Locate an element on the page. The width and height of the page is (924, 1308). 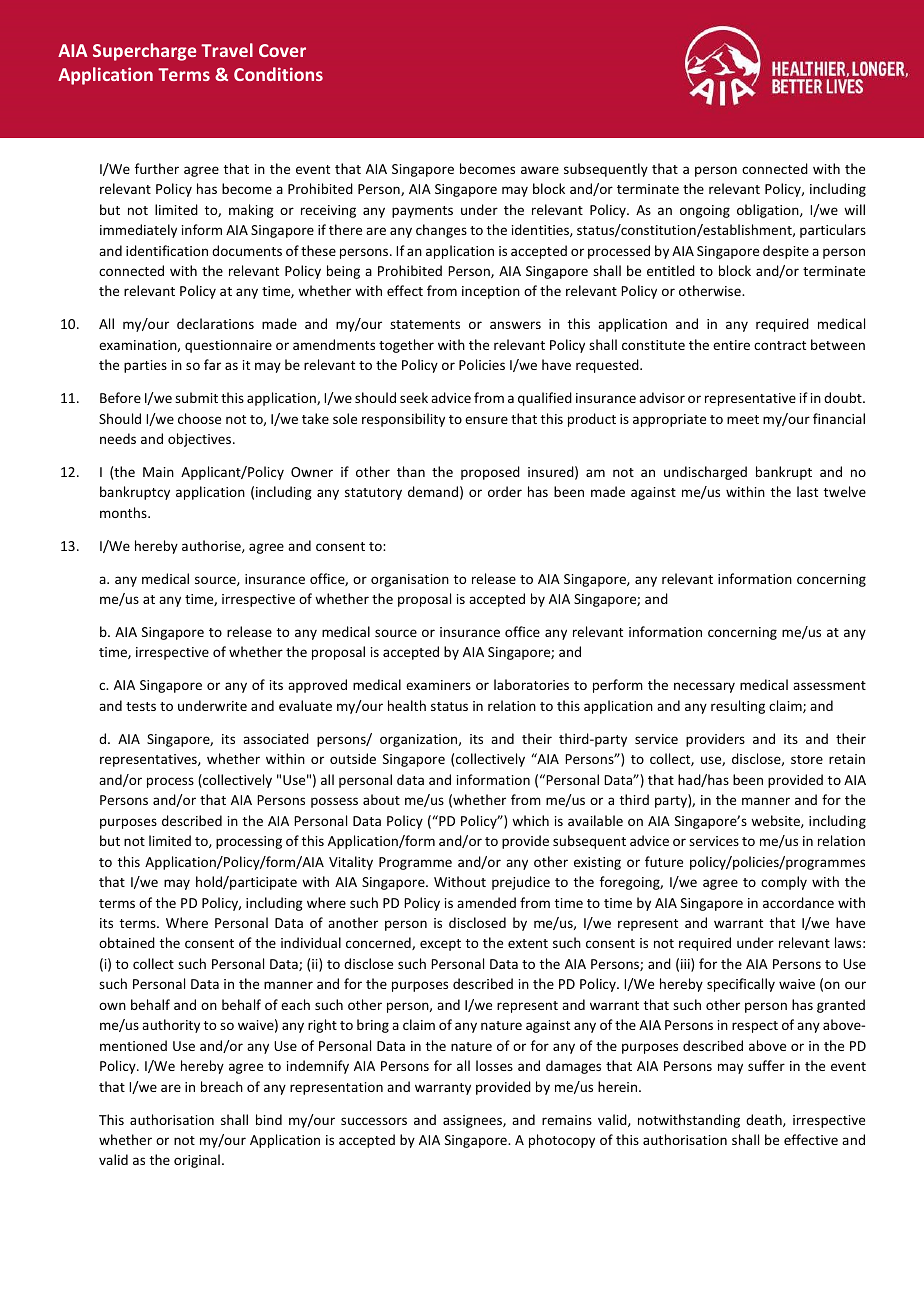
answers is located at coordinates (515, 325).
